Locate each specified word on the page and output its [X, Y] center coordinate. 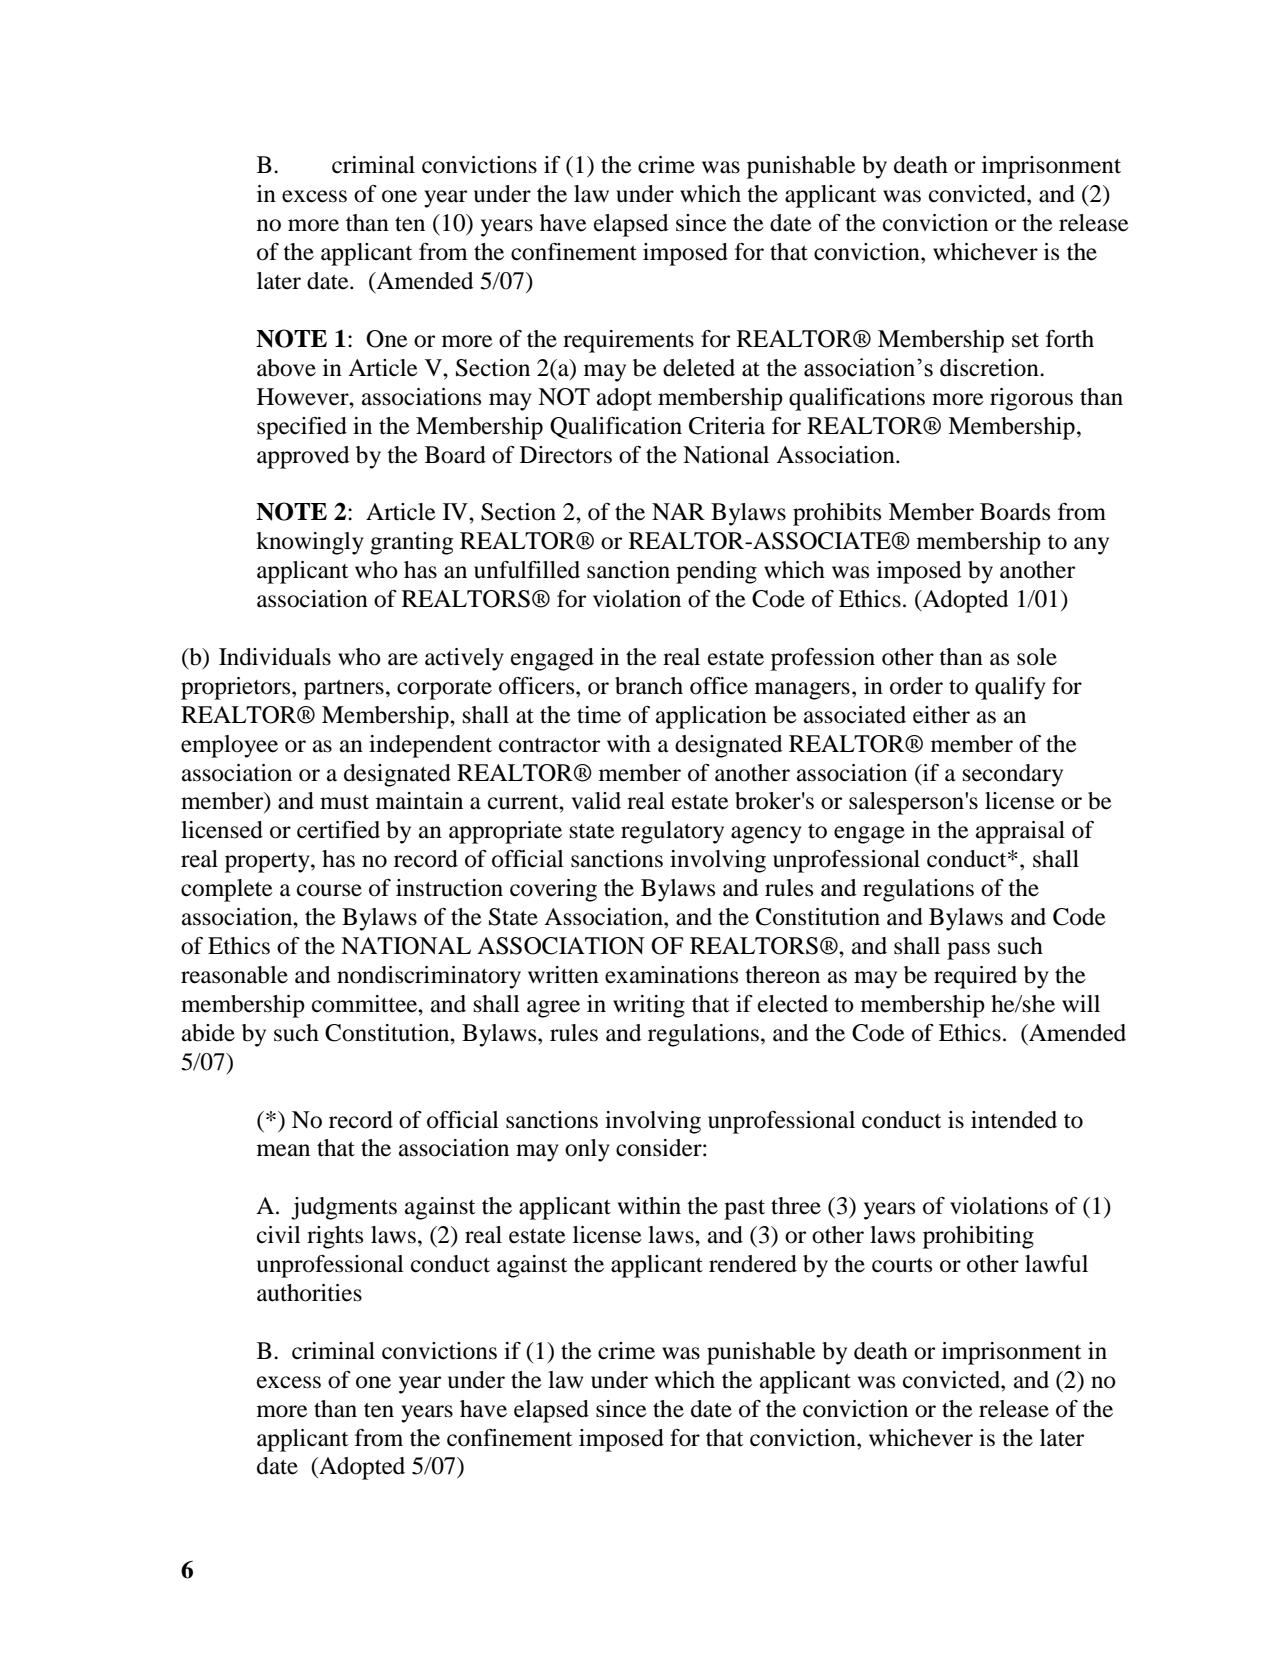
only [587, 1150]
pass [968, 951]
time [599, 715]
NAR [678, 511]
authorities [309, 1293]
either [941, 715]
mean [283, 1150]
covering [553, 890]
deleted [699, 368]
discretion [990, 368]
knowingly [310, 543]
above [286, 368]
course [329, 890]
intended [1014, 1120]
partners [344, 690]
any [1091, 546]
